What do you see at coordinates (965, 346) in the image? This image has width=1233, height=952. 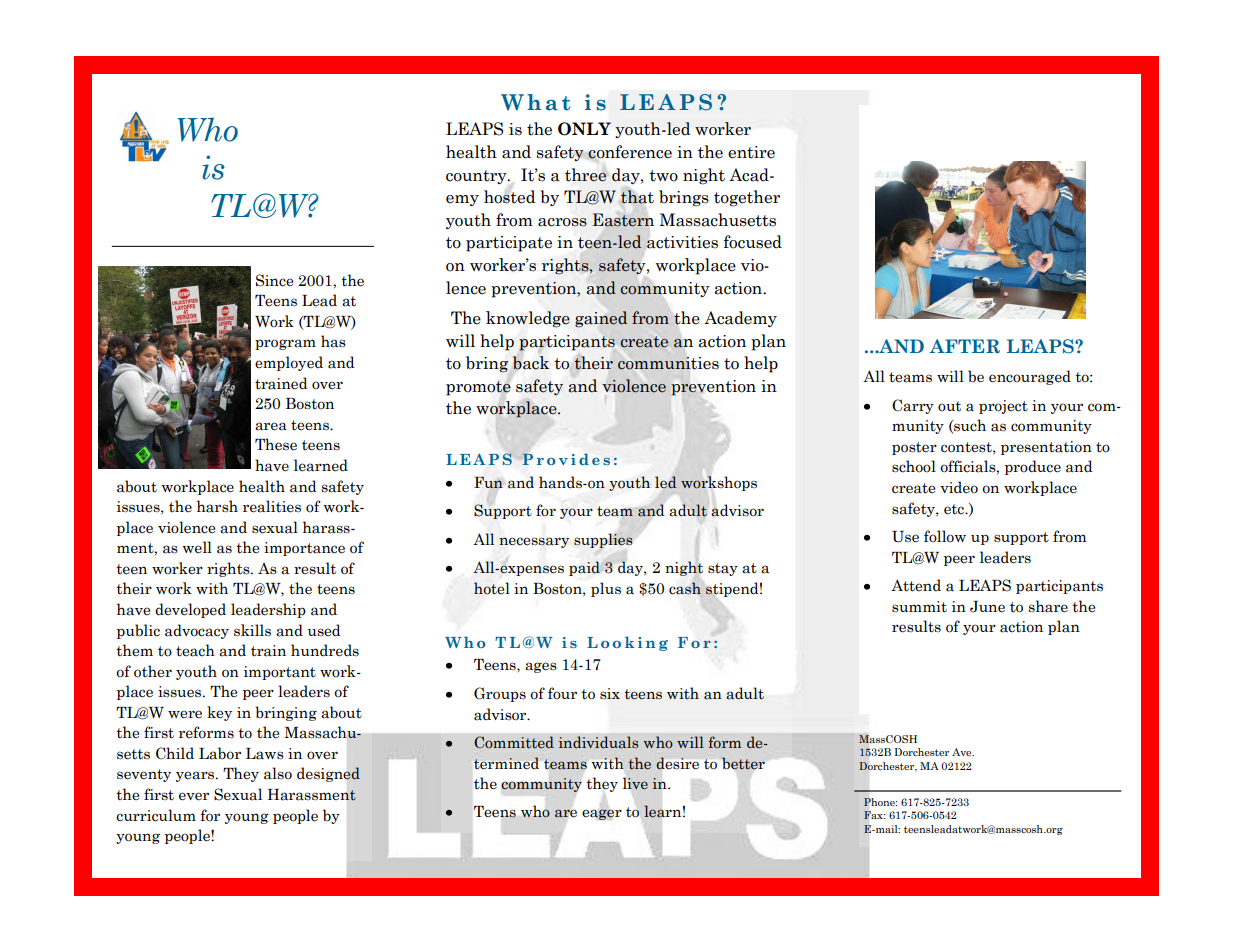 I see `AFTER` at bounding box center [965, 346].
